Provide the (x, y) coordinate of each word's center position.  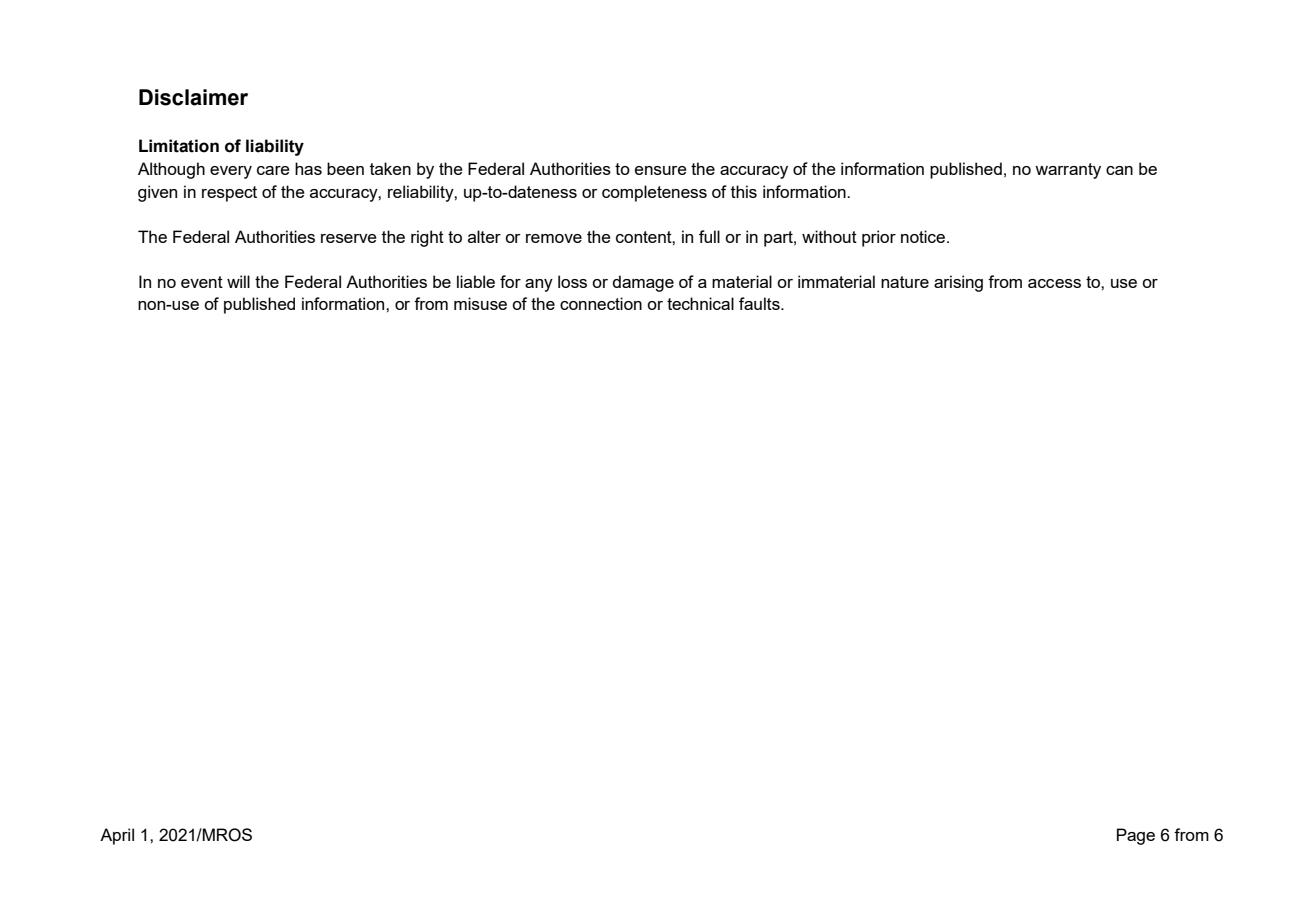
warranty (1068, 171)
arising (958, 283)
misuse (480, 303)
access (1054, 283)
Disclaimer (193, 97)
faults (760, 303)
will (238, 281)
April (117, 836)
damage (643, 283)
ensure (661, 170)
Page (1136, 836)
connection (601, 303)
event (202, 282)
